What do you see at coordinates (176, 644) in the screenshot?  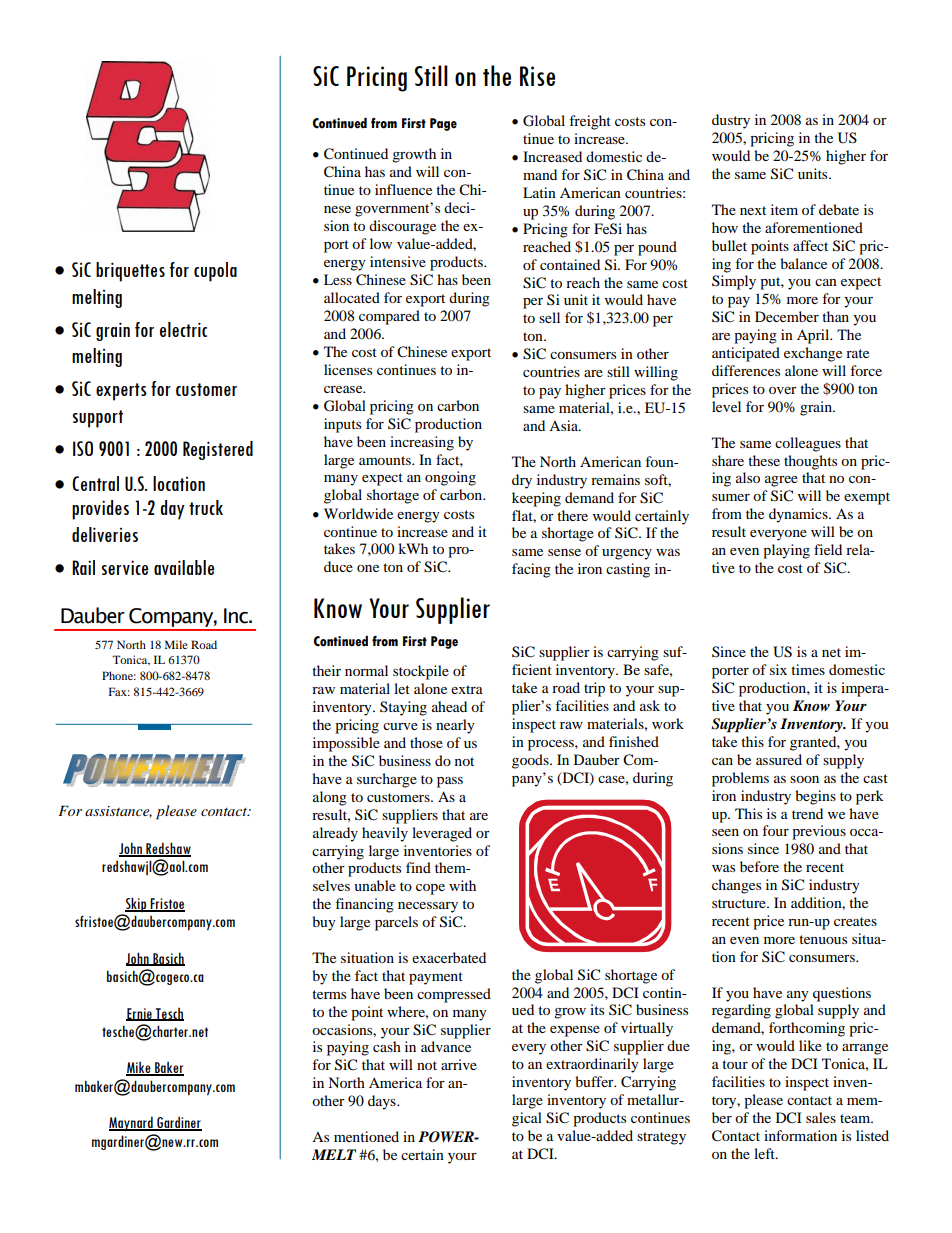 I see `Mile` at bounding box center [176, 644].
